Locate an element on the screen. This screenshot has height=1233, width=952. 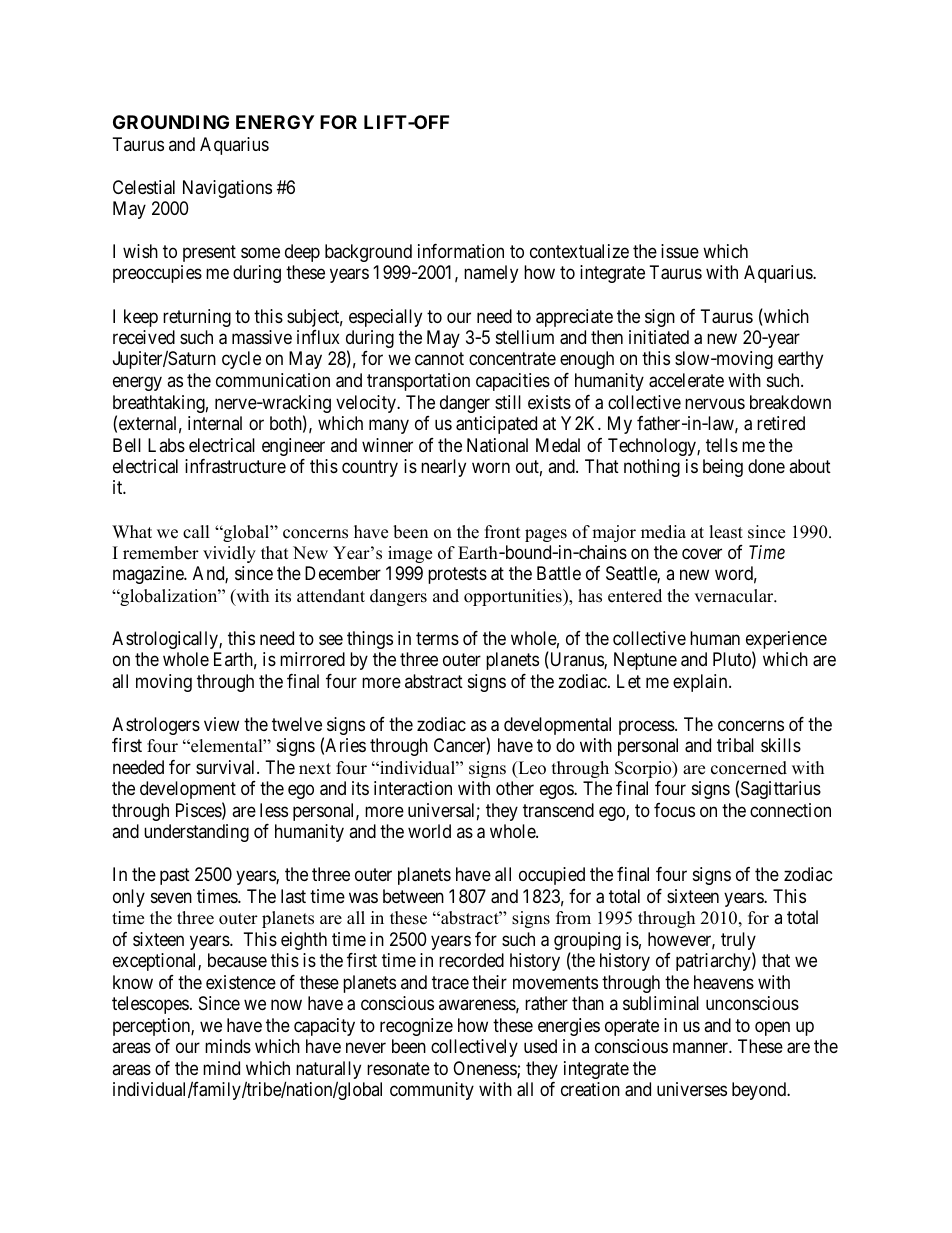
nervous is located at coordinates (715, 403).
